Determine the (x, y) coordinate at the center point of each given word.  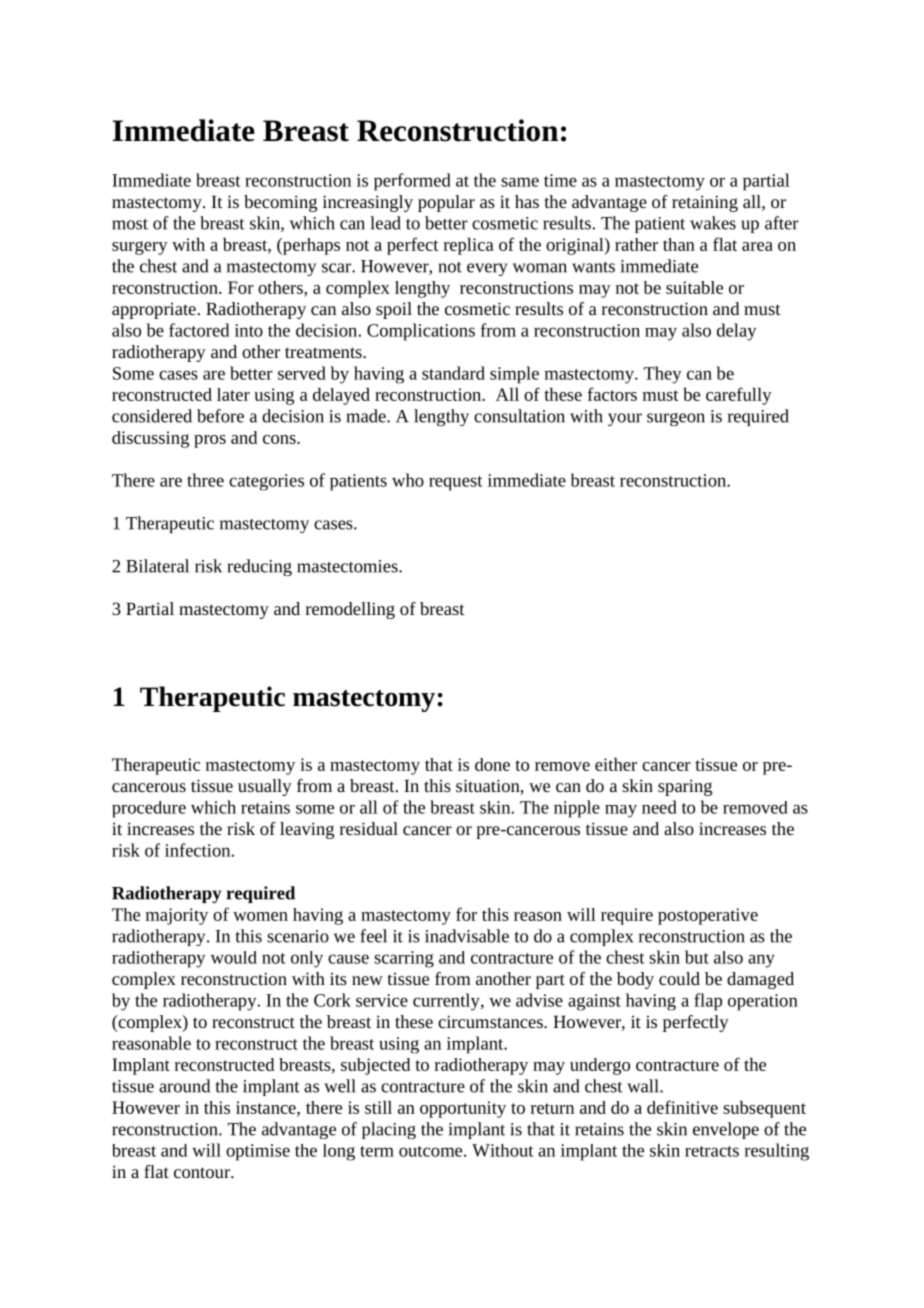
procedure (149, 809)
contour (203, 1172)
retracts (712, 1151)
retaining (705, 203)
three (205, 480)
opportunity (463, 1109)
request (455, 483)
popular (446, 203)
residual (369, 828)
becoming (280, 203)
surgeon (676, 419)
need (659, 807)
